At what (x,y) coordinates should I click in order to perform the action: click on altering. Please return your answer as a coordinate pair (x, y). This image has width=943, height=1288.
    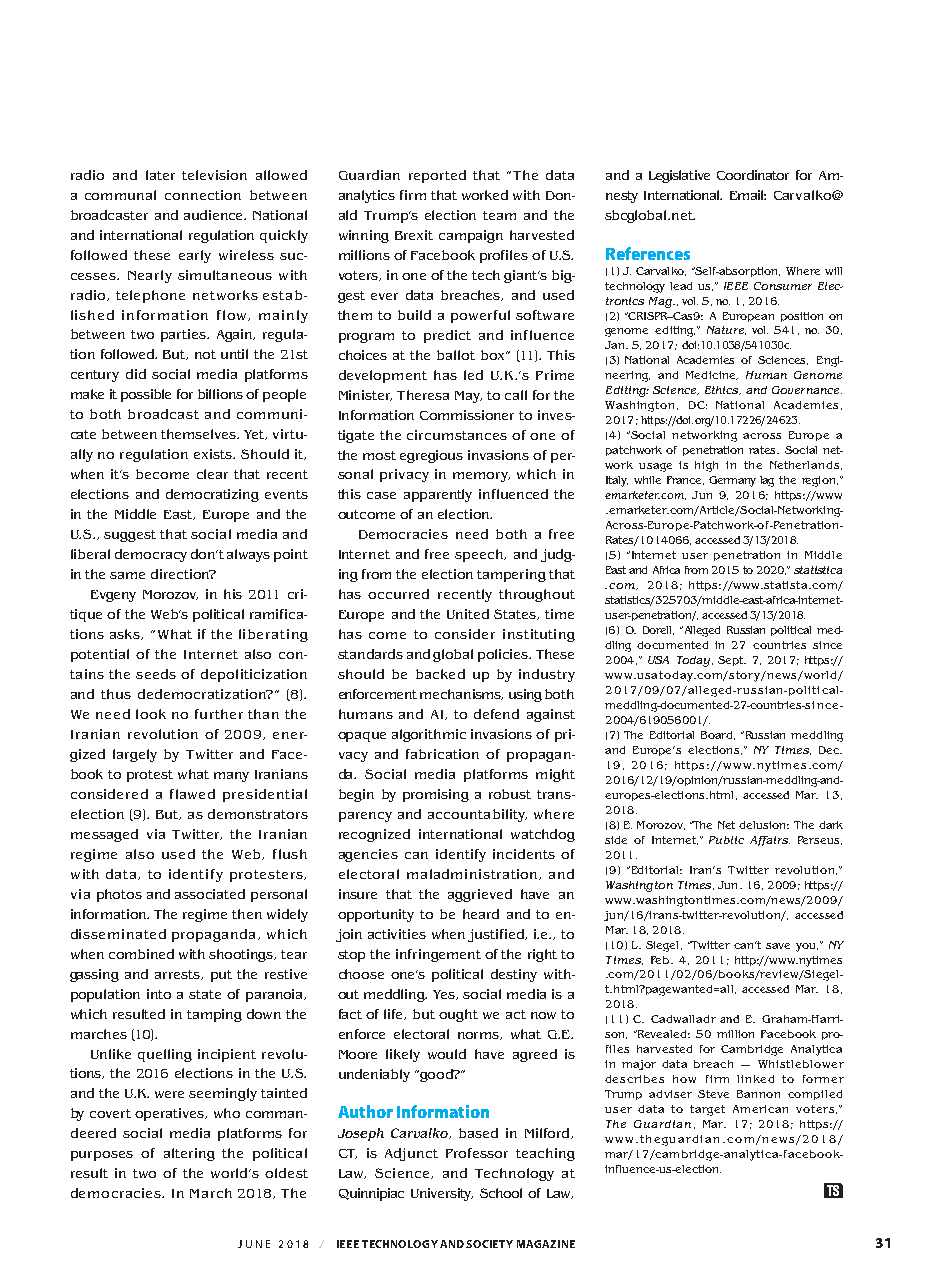
    Looking at the image, I should click on (189, 1154).
